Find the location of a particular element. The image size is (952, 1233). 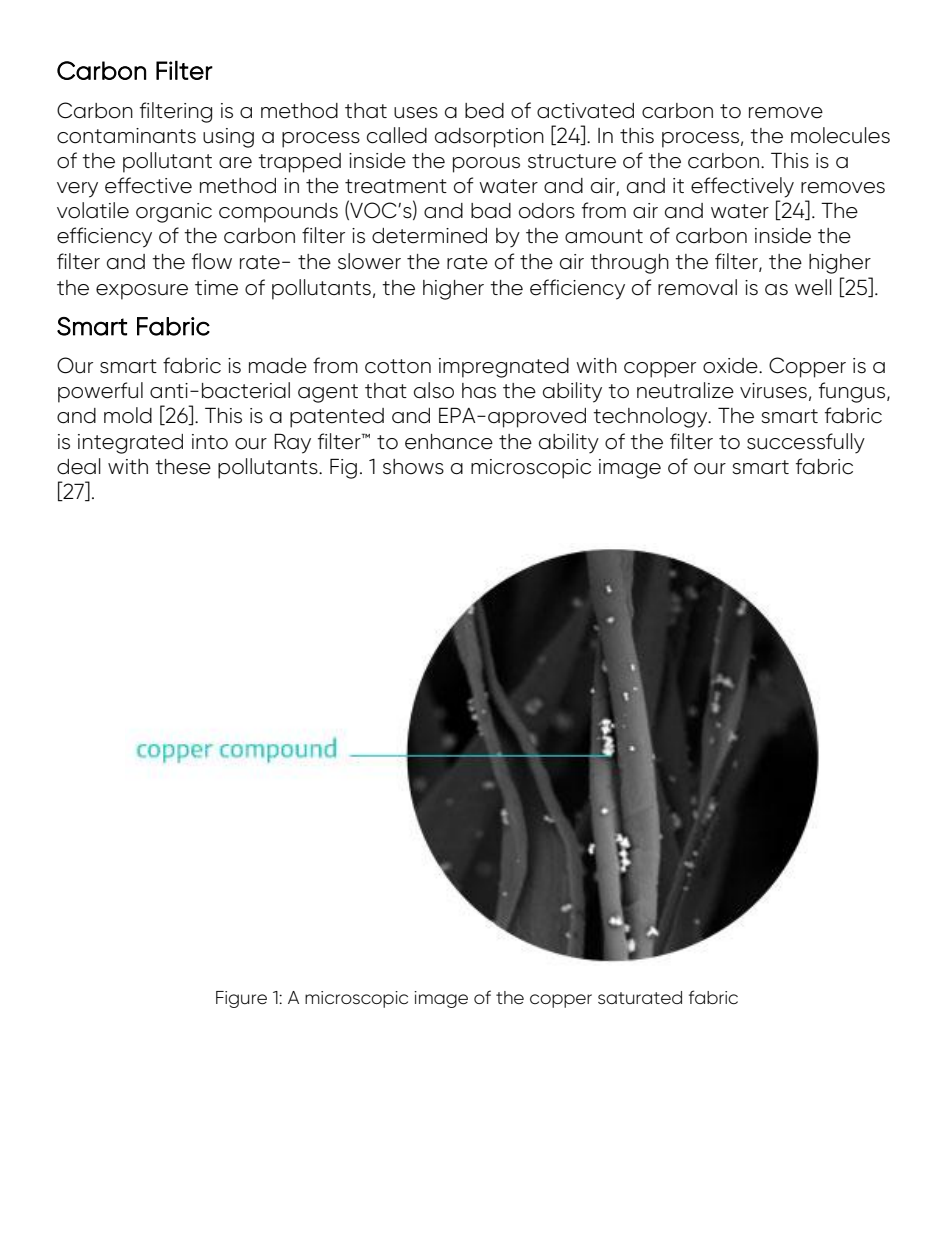

adsorption is located at coordinates (489, 138).
